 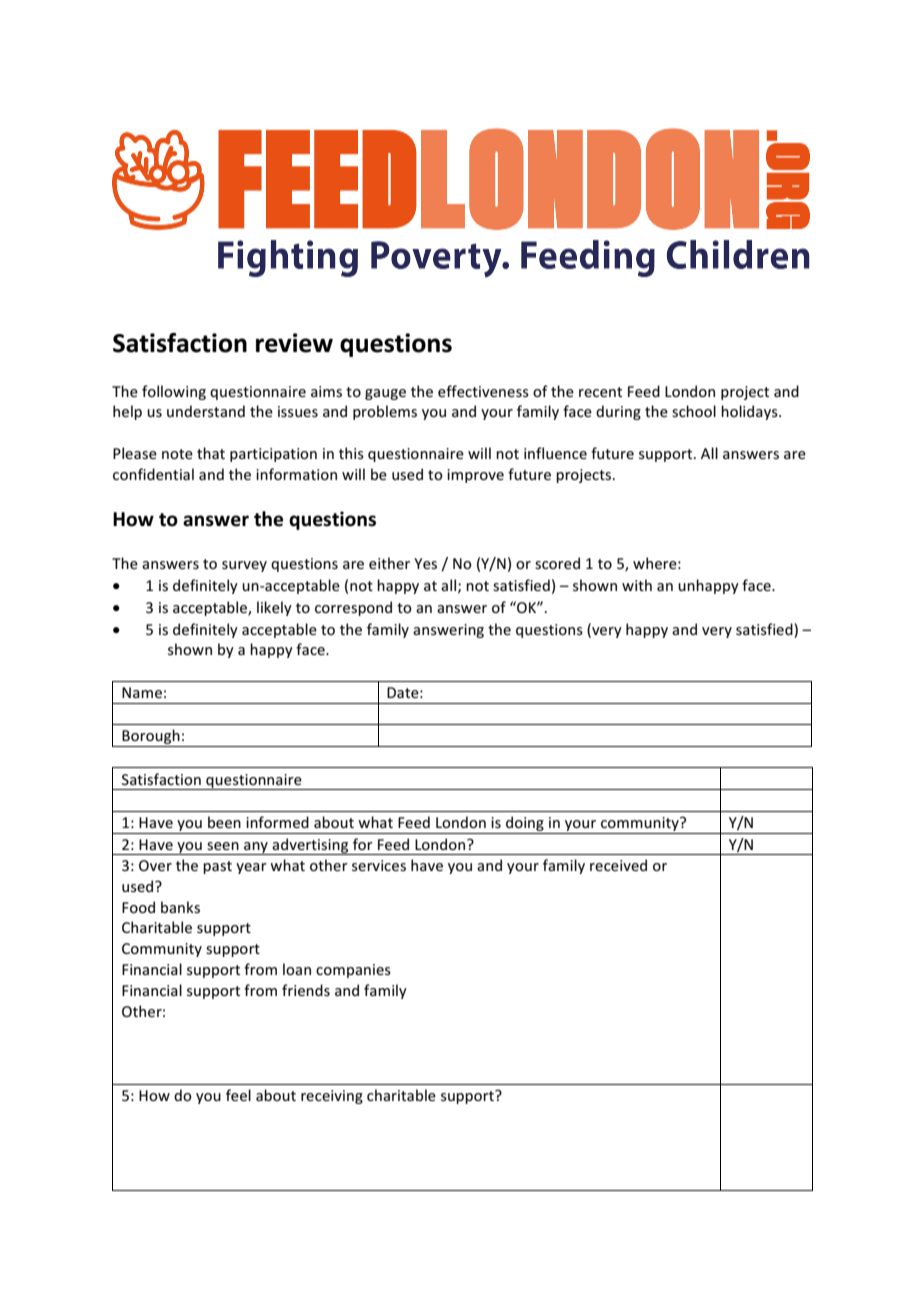 What do you see at coordinates (353, 971) in the screenshot?
I see `companies` at bounding box center [353, 971].
